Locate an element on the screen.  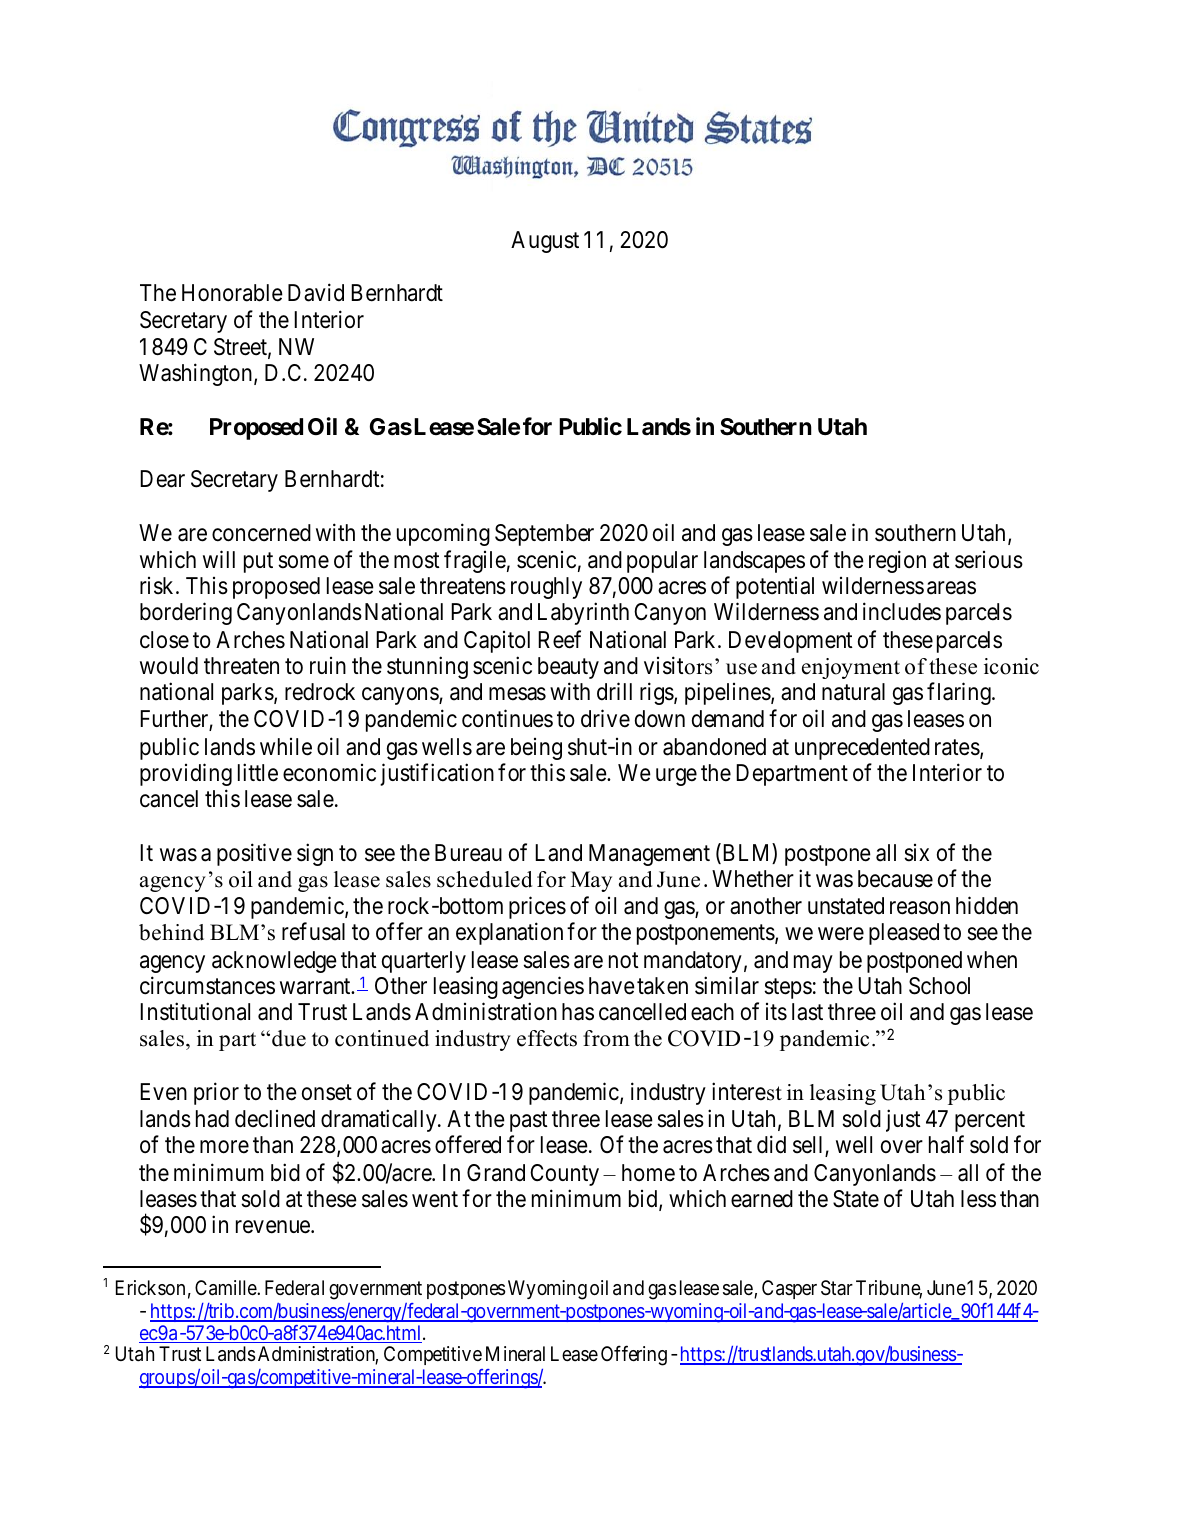
County is located at coordinates (564, 1175).
